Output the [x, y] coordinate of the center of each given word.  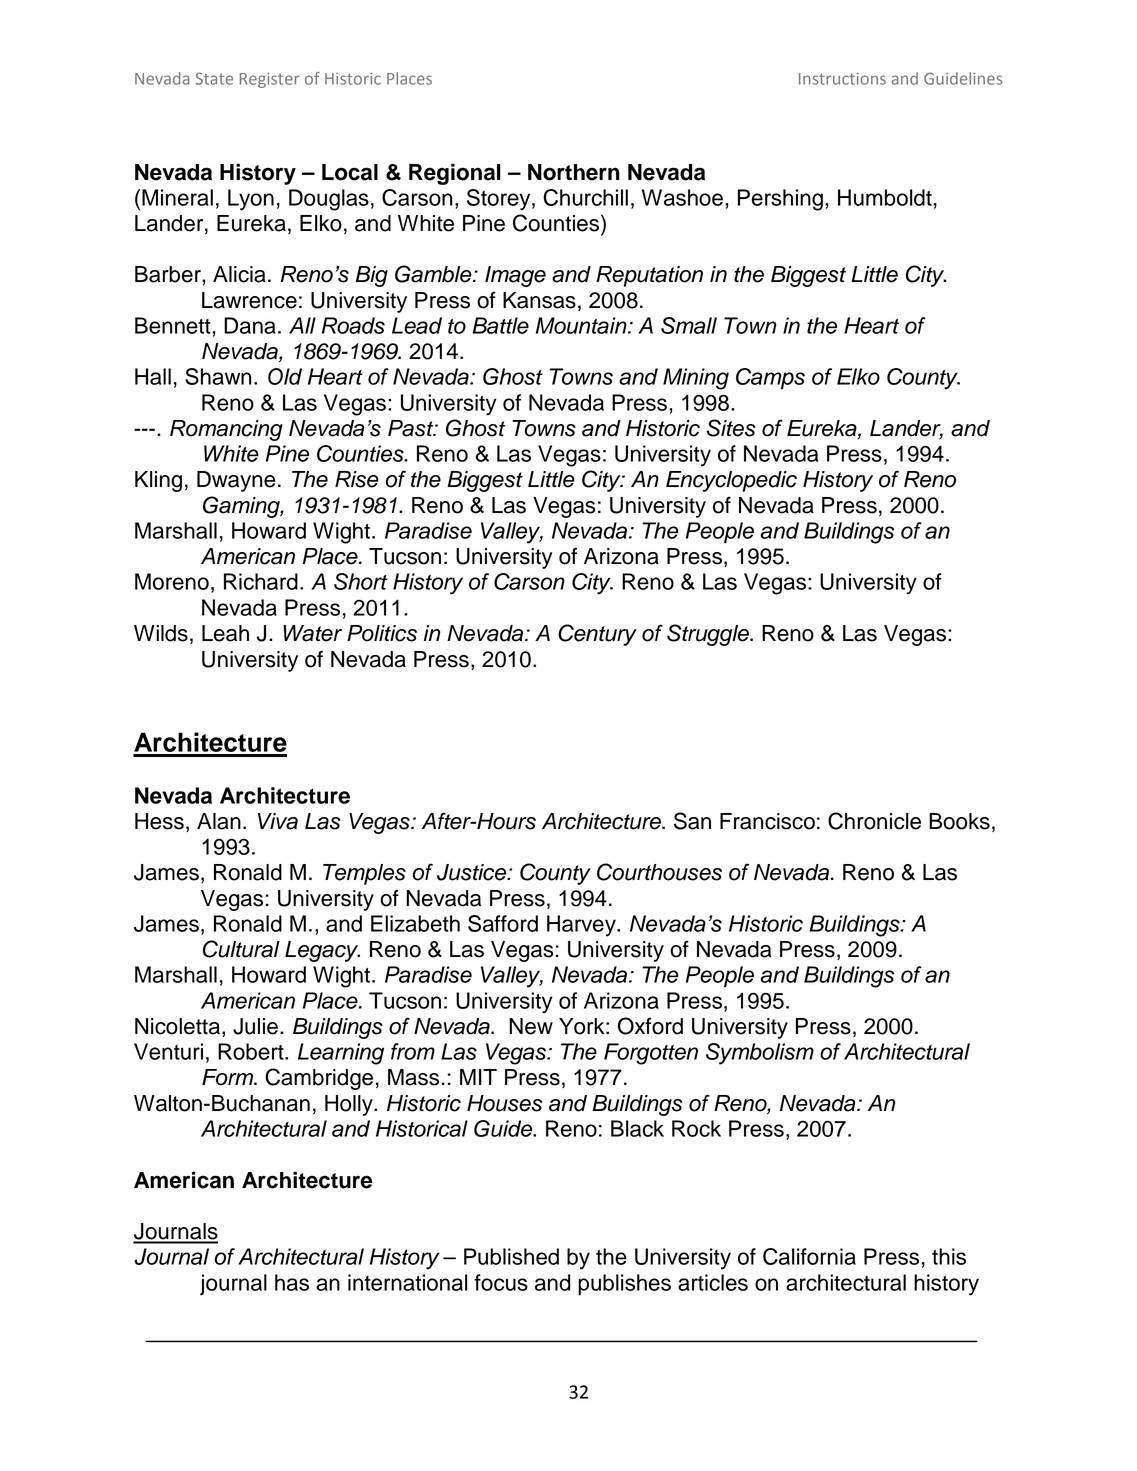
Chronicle [874, 821]
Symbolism [760, 1054]
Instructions [842, 79]
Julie [255, 1026]
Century [597, 635]
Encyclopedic [731, 481]
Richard [261, 581]
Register [270, 80]
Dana [250, 325]
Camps [770, 378]
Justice [473, 872]
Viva [278, 821]
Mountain [582, 325]
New [531, 1026]
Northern [574, 172]
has [292, 1282]
